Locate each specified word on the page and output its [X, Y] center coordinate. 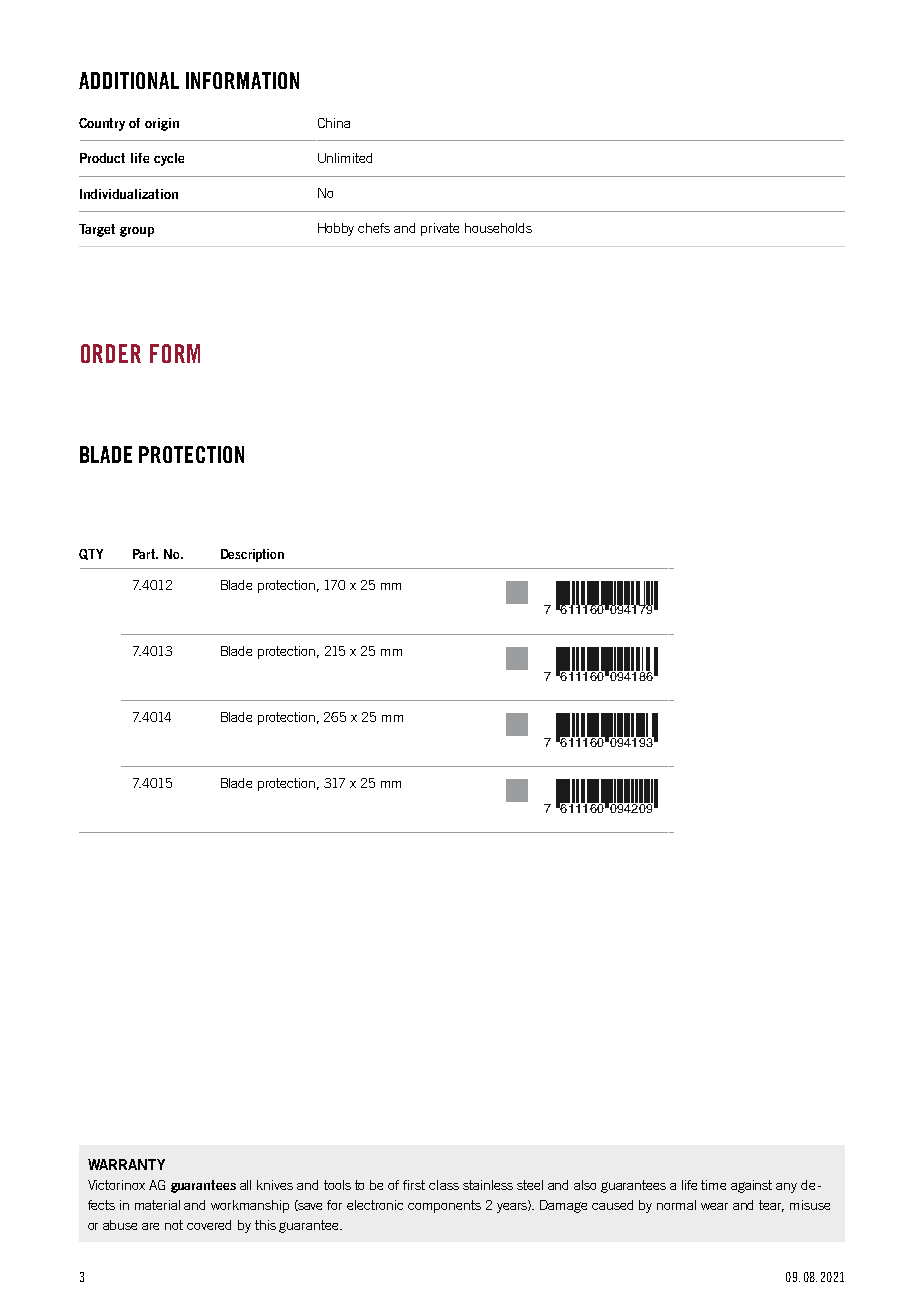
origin [162, 124]
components [444, 1206]
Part [145, 554]
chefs [374, 228]
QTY [91, 554]
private [440, 229]
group [137, 232]
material [157, 1205]
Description [252, 555]
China [334, 123]
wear [714, 1206]
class [444, 1185]
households [498, 228]
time [713, 1185]
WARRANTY [126, 1164]
